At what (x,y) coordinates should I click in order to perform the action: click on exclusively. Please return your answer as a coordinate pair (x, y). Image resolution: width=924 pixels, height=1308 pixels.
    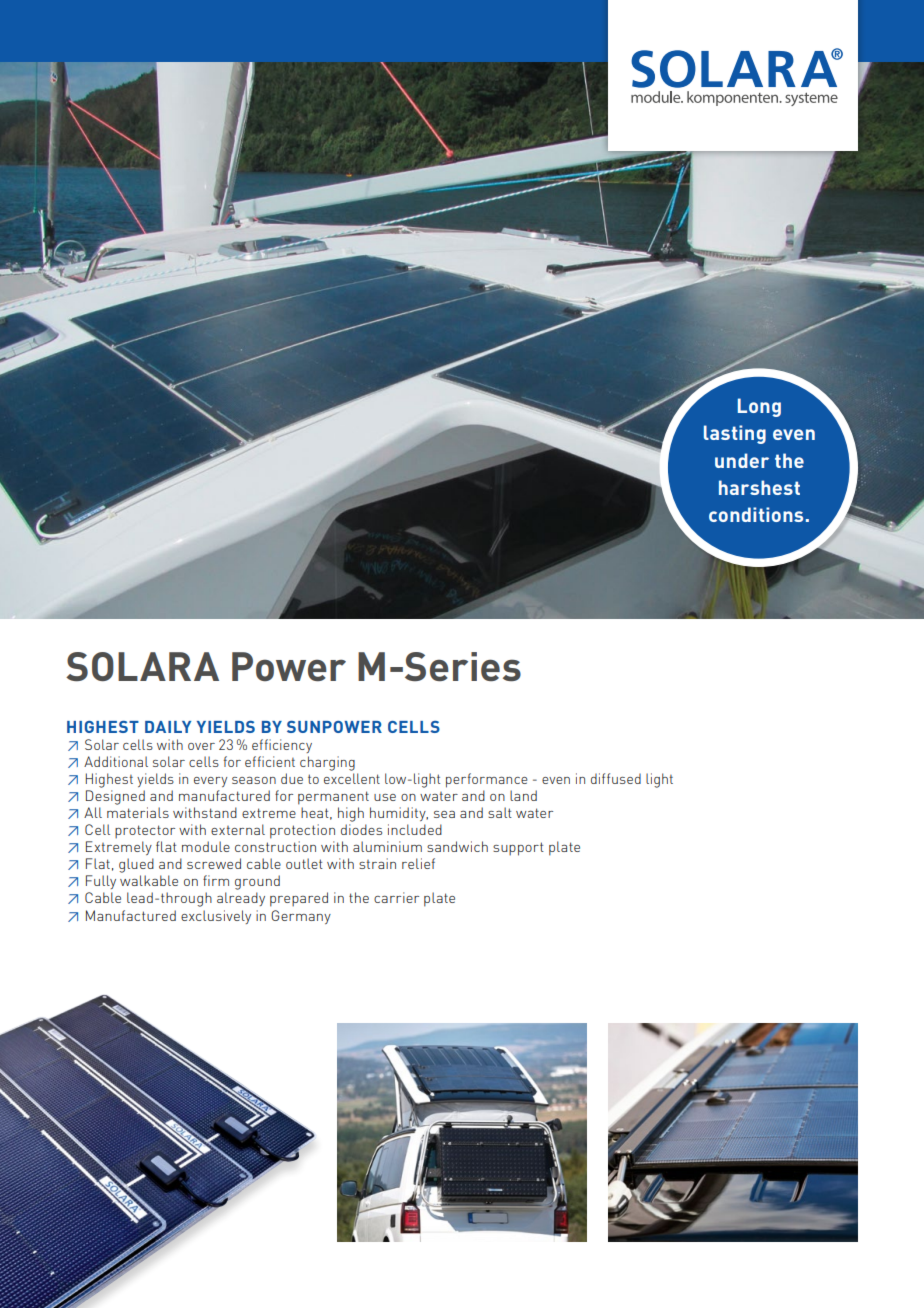
    Looking at the image, I should click on (216, 917).
